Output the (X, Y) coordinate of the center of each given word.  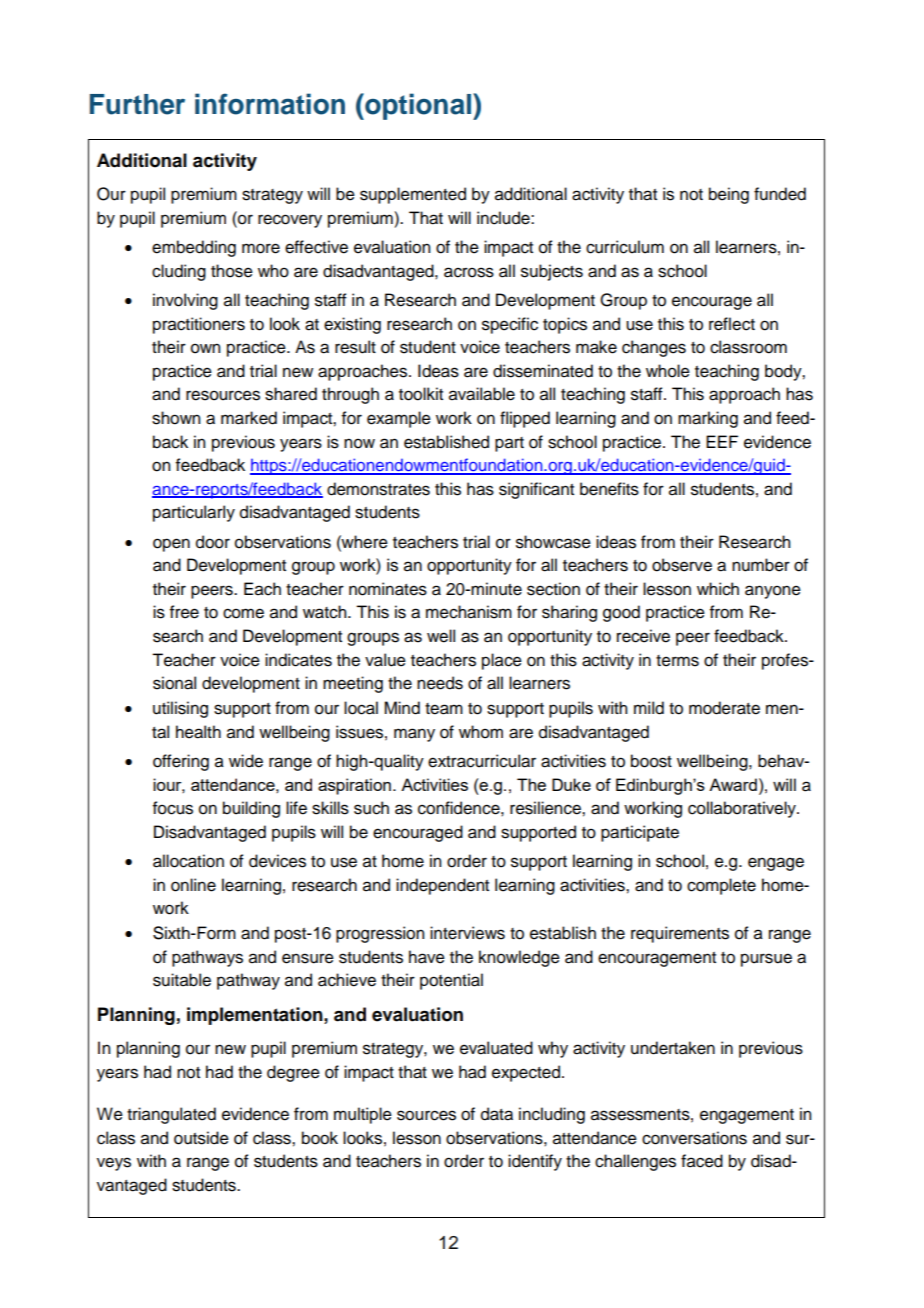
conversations (694, 1138)
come (243, 613)
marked (249, 418)
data (497, 1114)
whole (668, 371)
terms (677, 661)
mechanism (469, 612)
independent (442, 886)
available (482, 394)
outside (201, 1138)
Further (137, 104)
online (193, 885)
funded (780, 194)
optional (418, 106)
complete (721, 886)
